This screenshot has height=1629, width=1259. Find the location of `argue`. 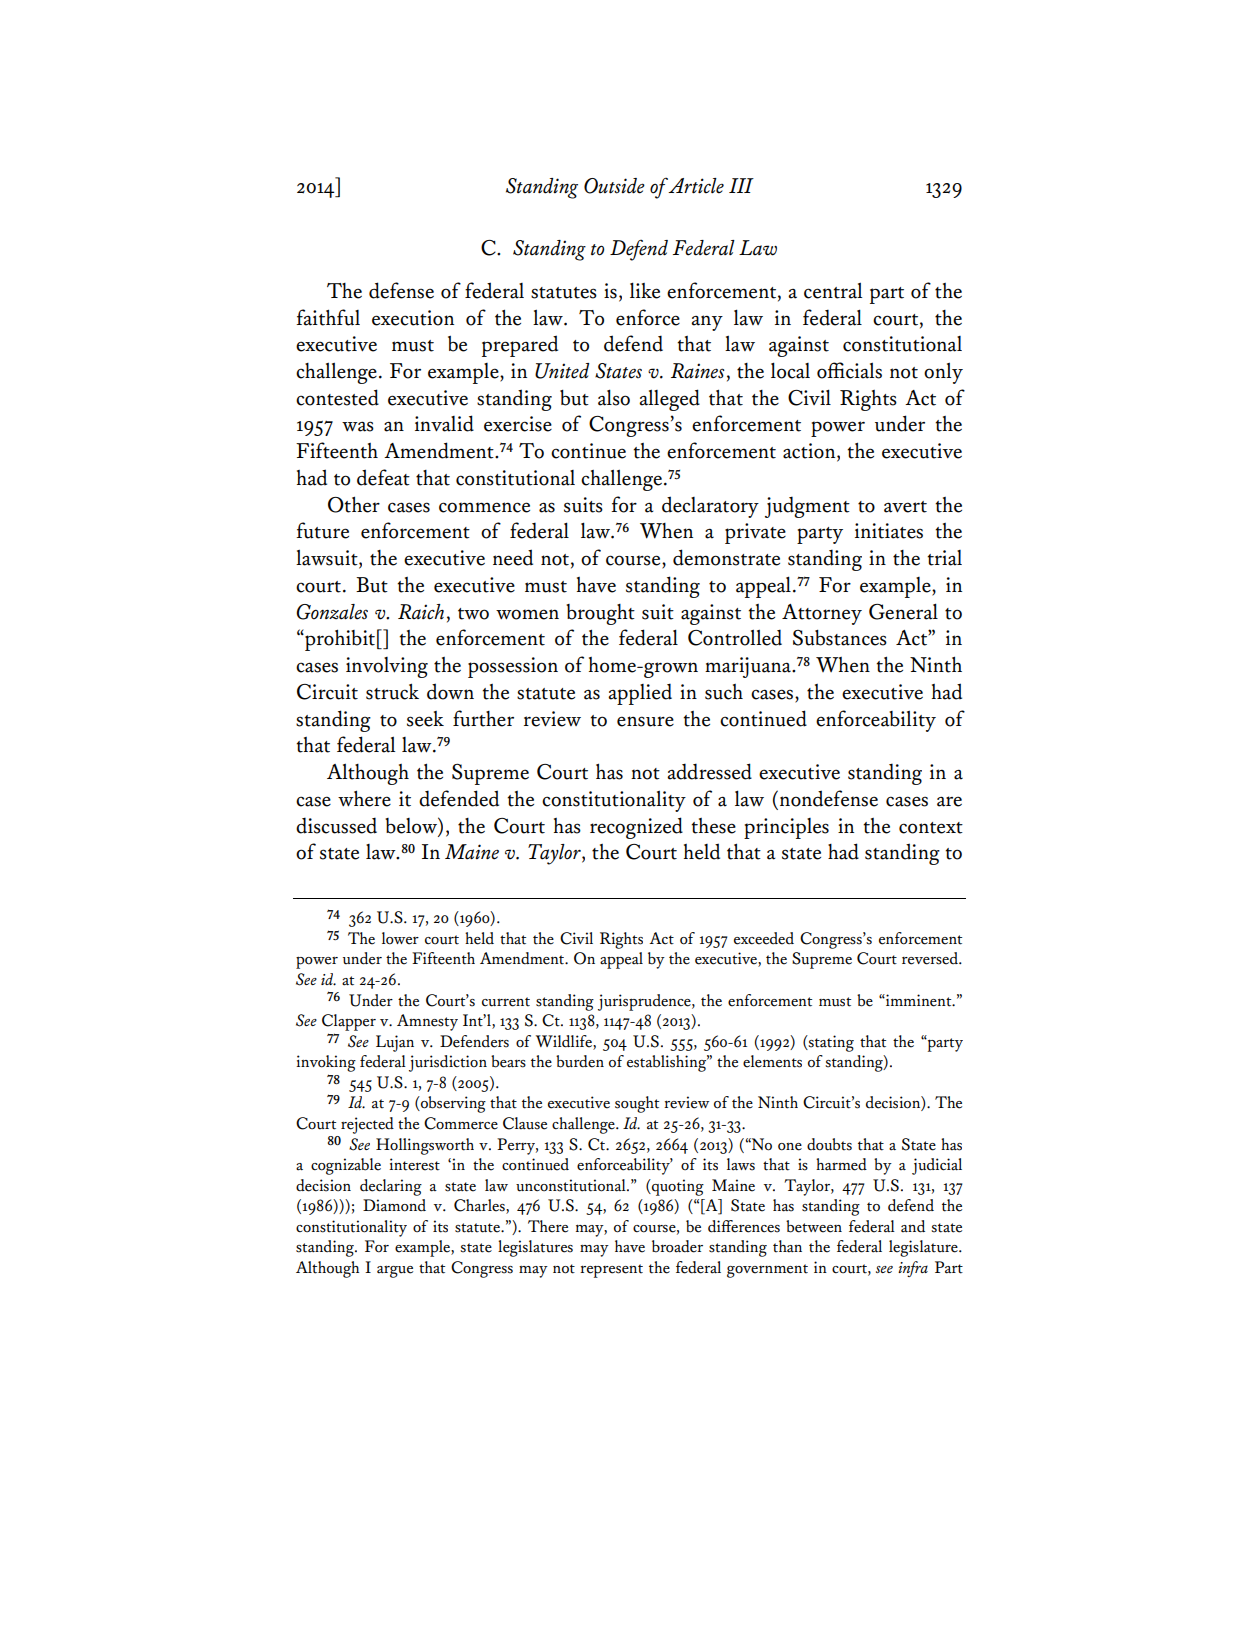

argue is located at coordinates (395, 1272).
